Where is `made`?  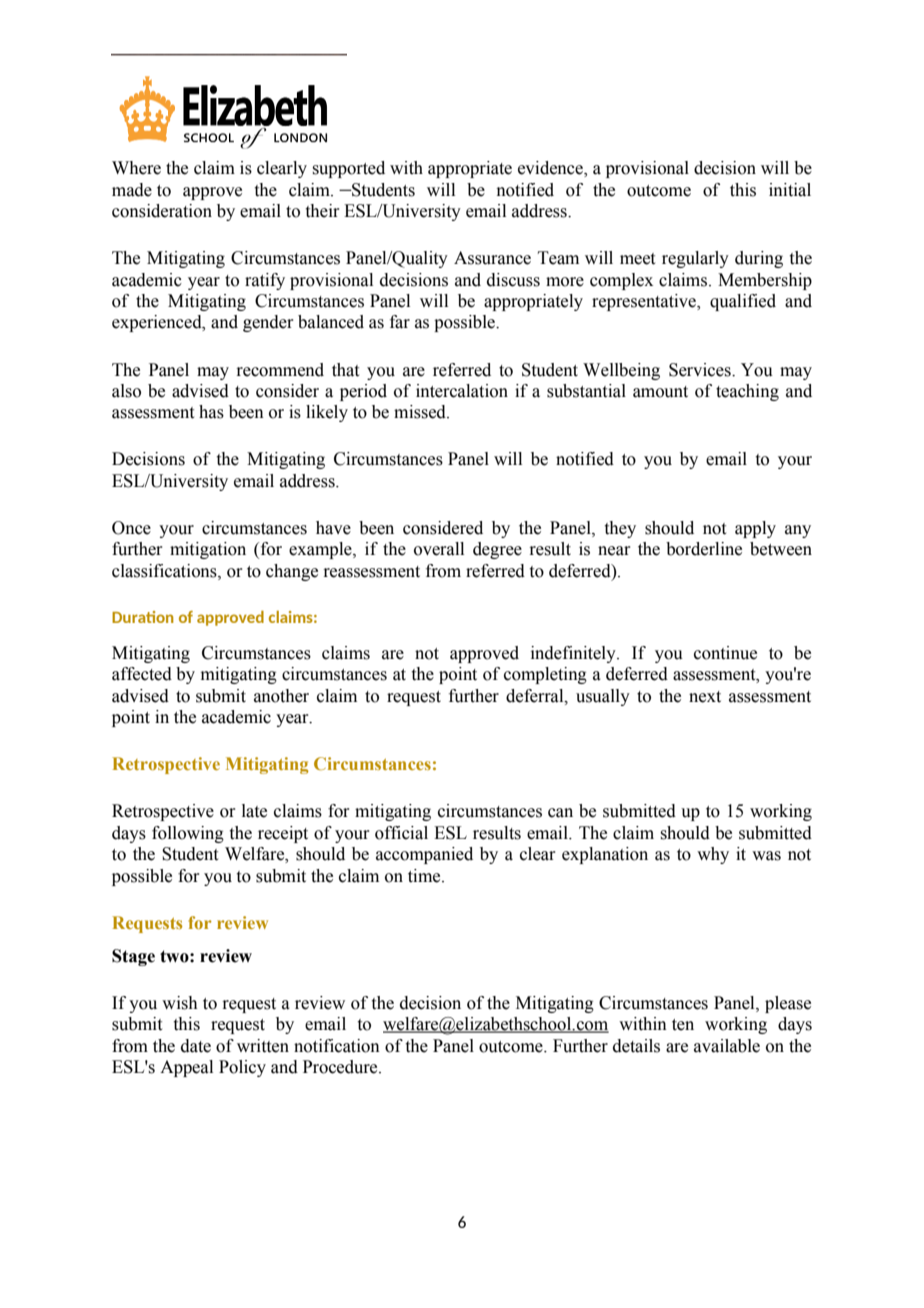 made is located at coordinates (132, 190).
